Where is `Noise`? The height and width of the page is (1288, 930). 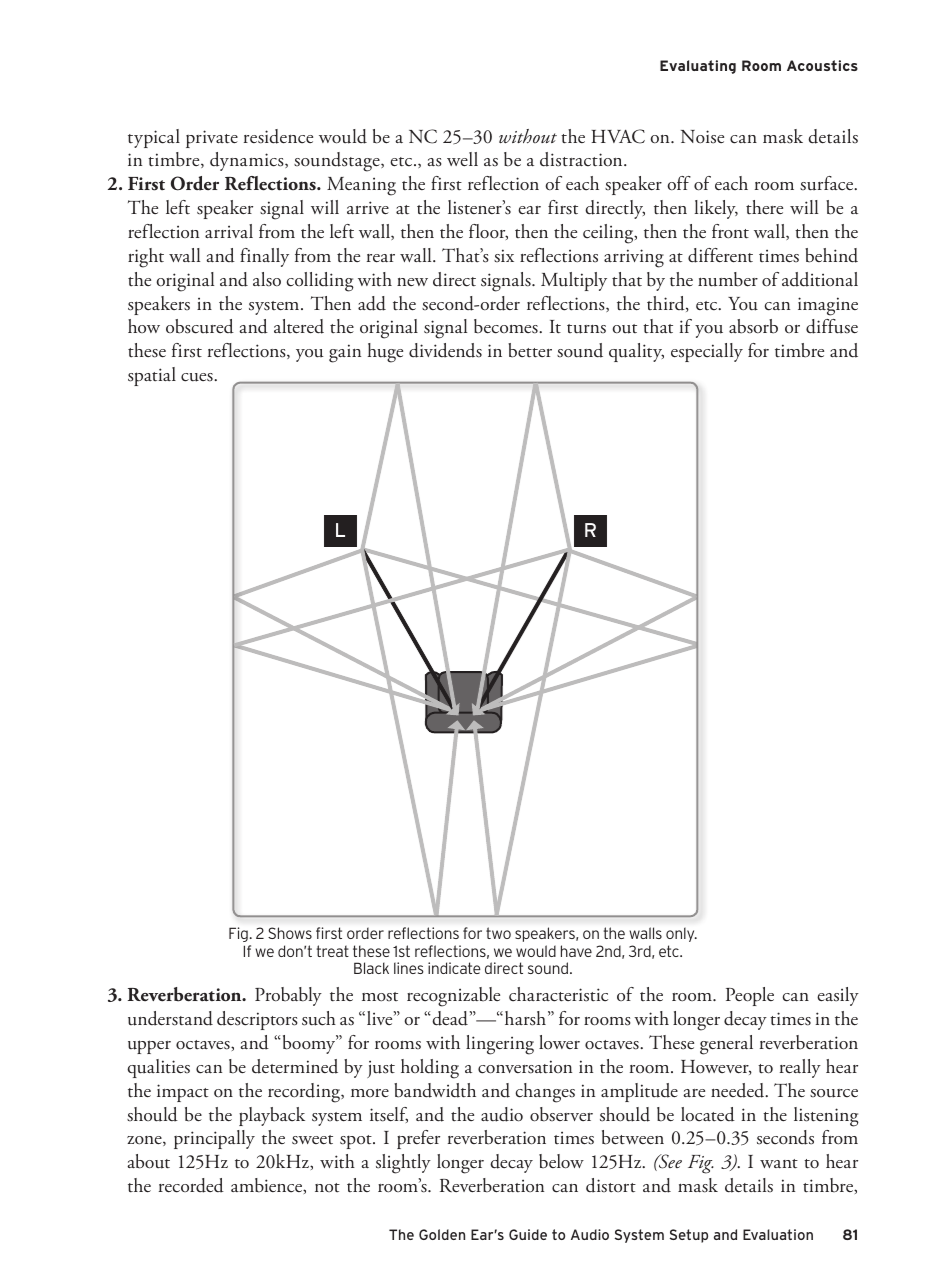
Noise is located at coordinates (702, 137).
